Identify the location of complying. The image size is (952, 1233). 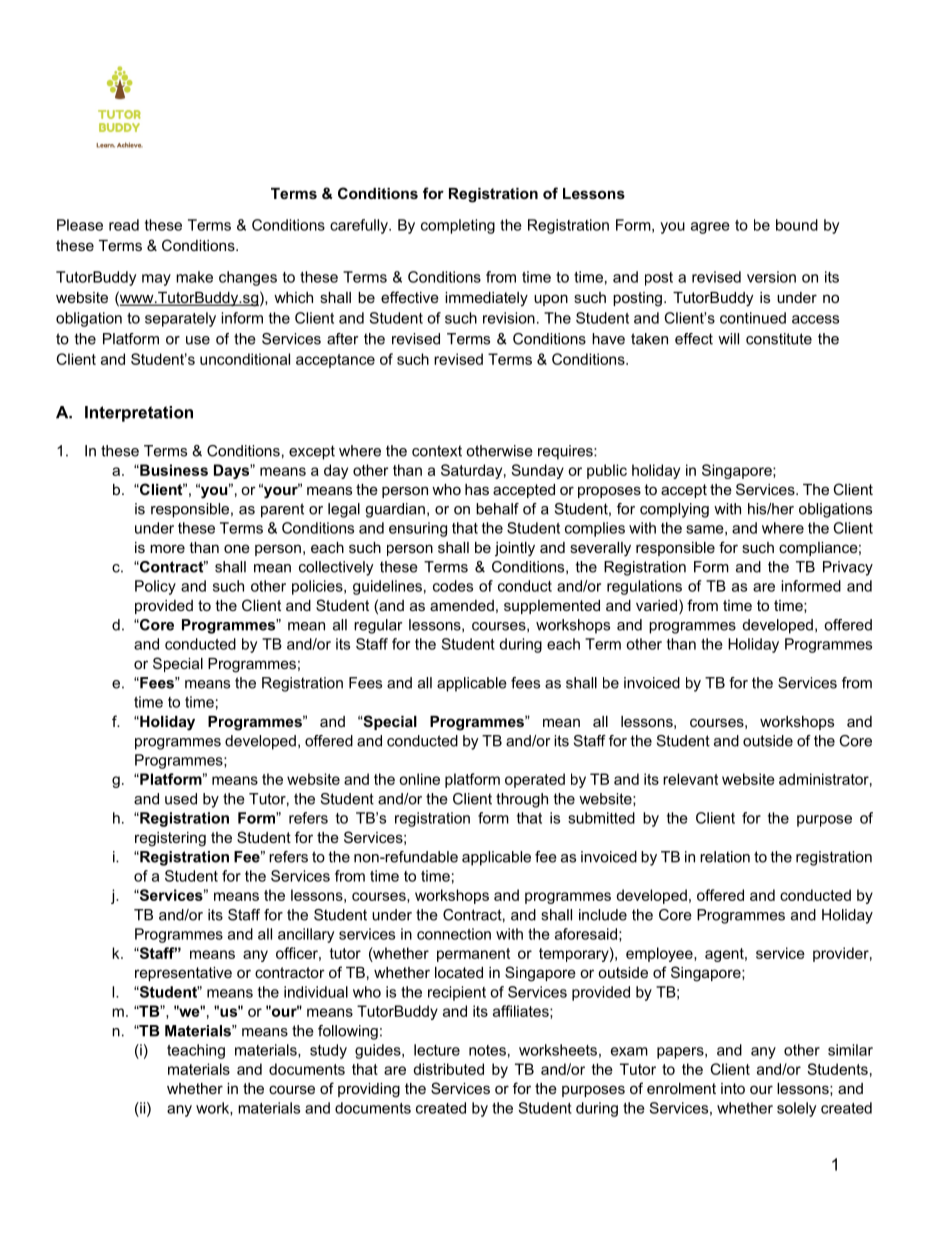
(674, 510).
